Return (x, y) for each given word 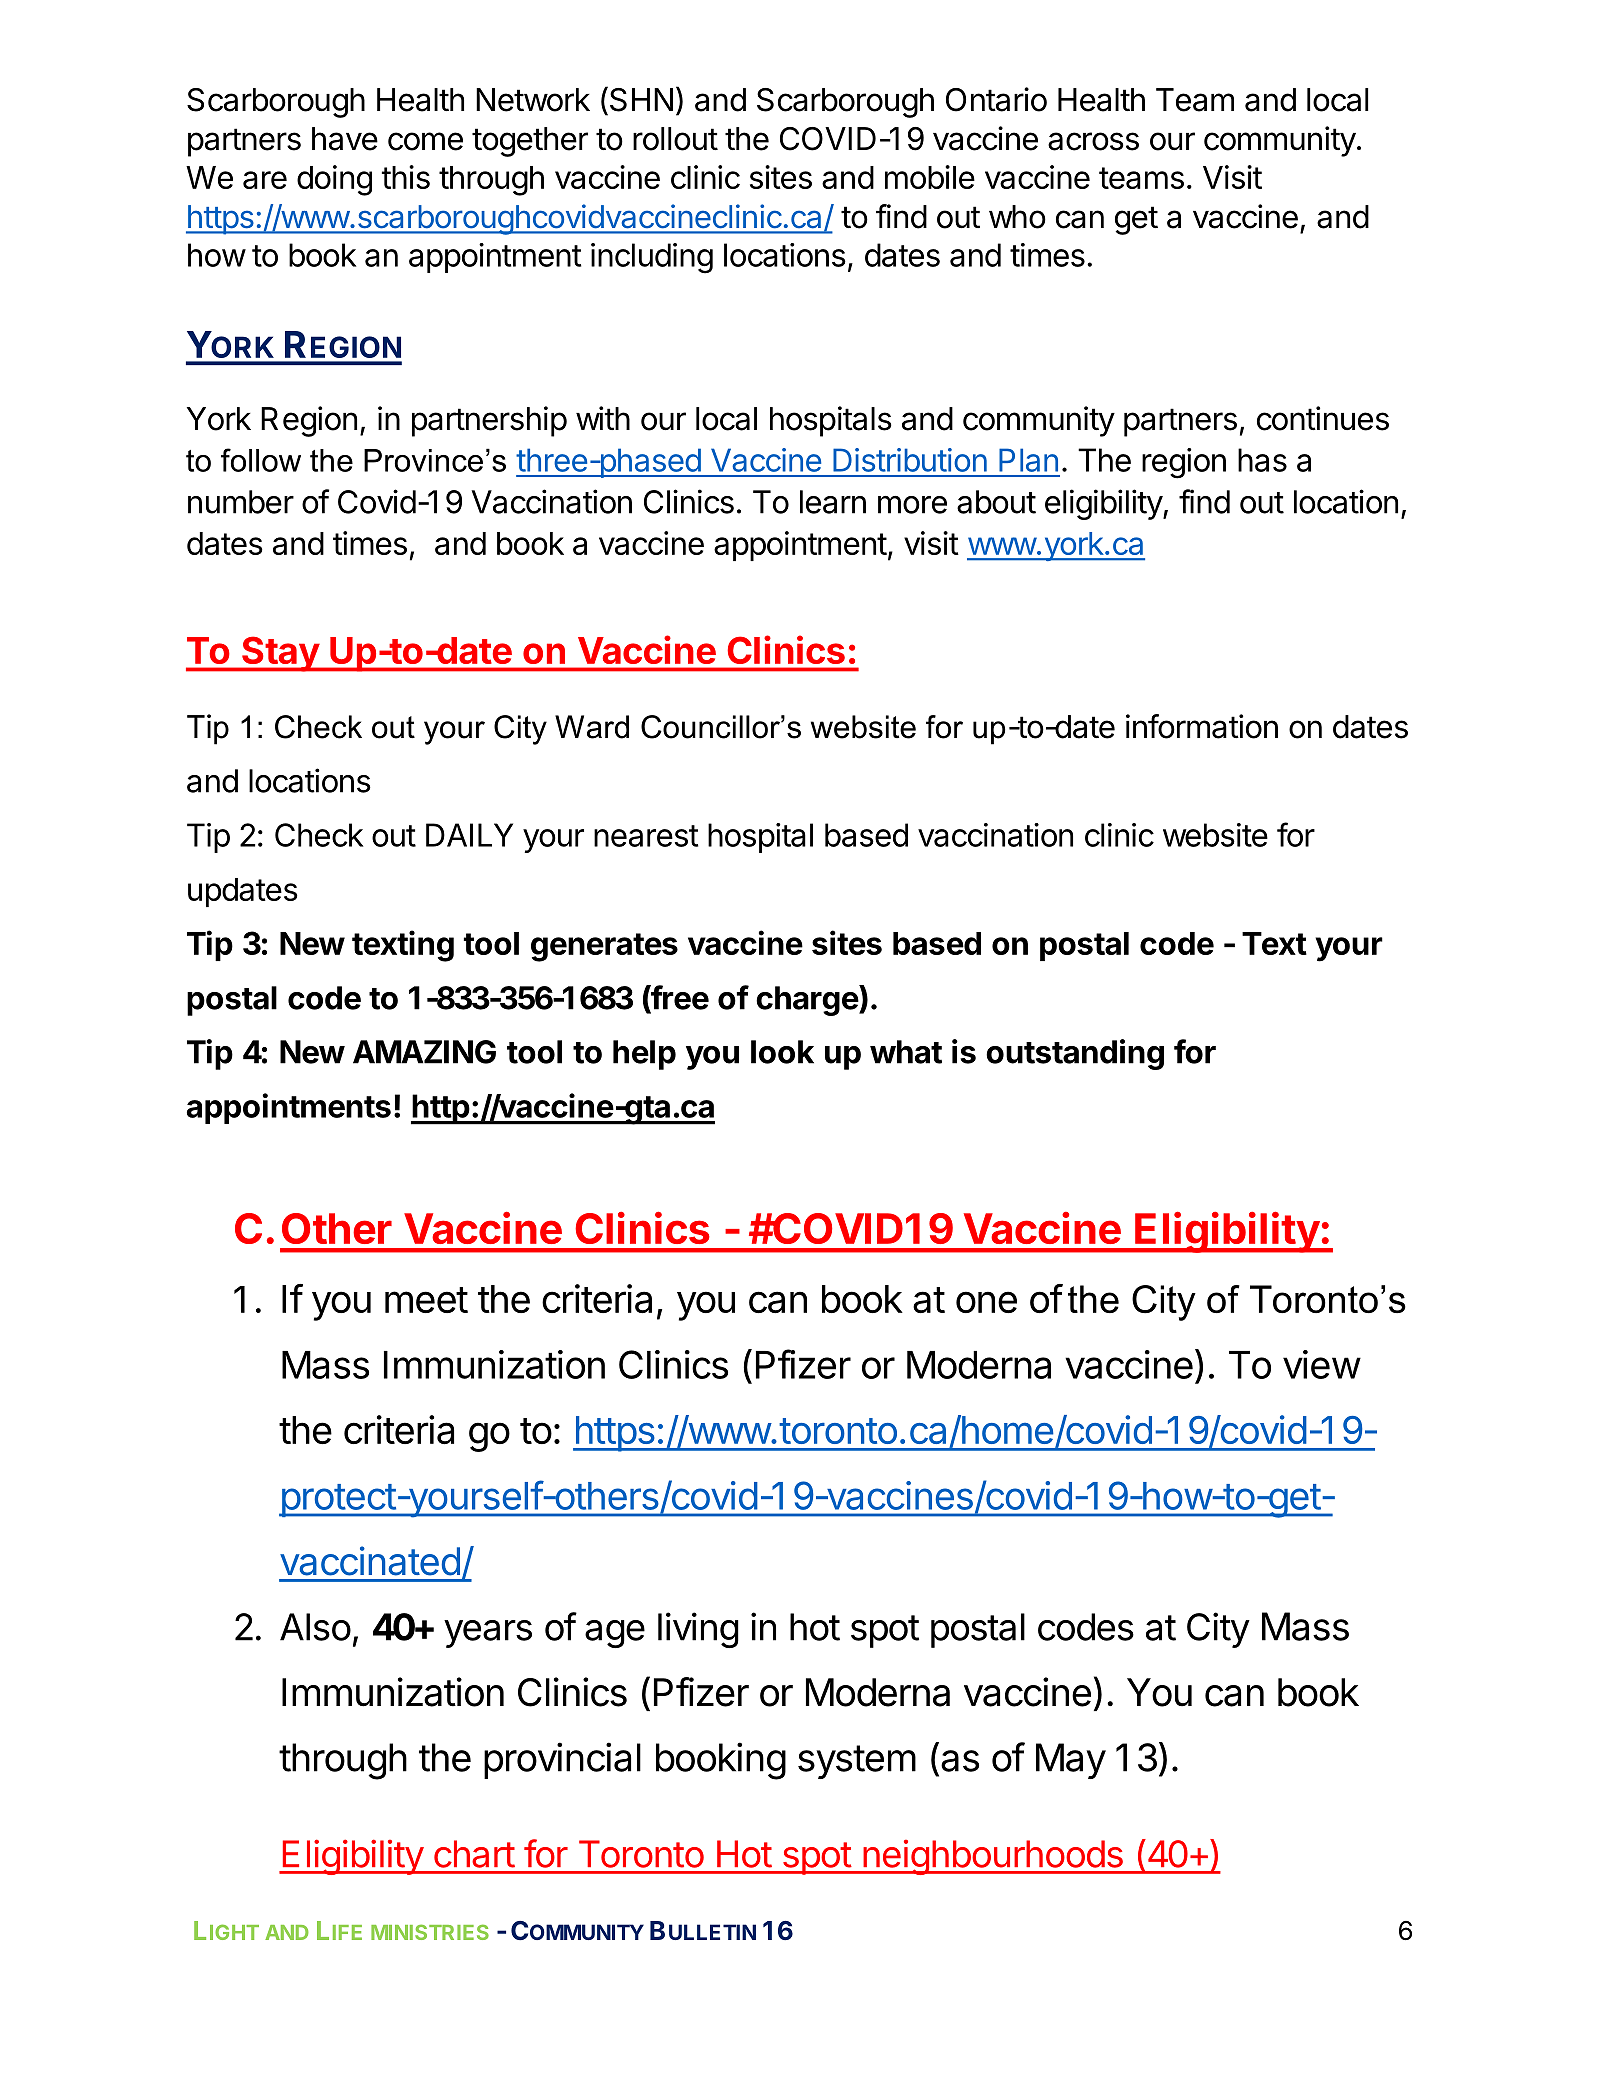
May (1071, 1761)
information (1202, 726)
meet (426, 1300)
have (345, 139)
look (782, 1052)
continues (1323, 418)
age (615, 1634)
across (1093, 141)
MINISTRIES (430, 1932)
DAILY (469, 835)
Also (315, 1627)
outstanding (1075, 1054)
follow (261, 460)
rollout (675, 139)
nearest (646, 836)
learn (833, 502)
